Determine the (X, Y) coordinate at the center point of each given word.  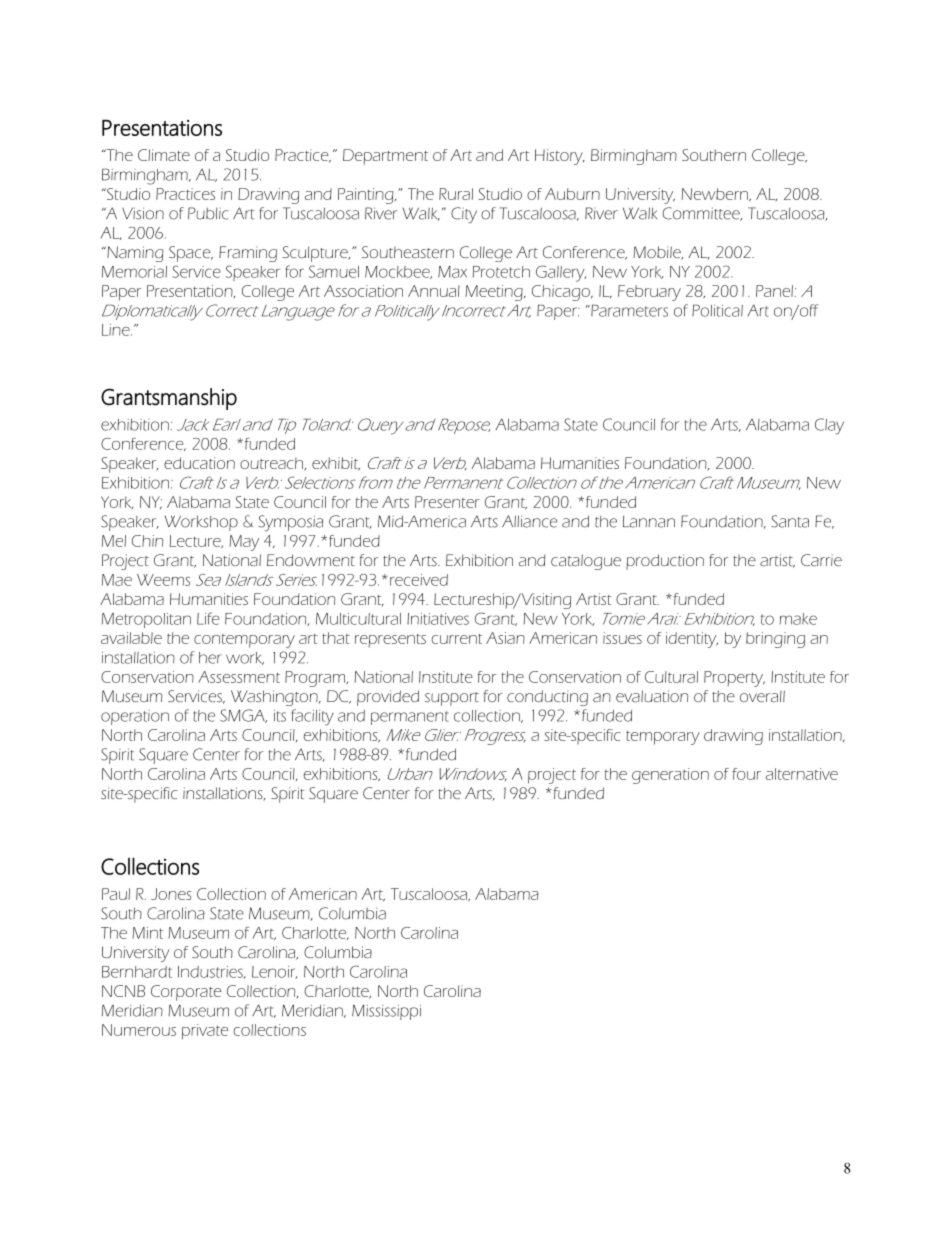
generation (670, 776)
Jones (171, 894)
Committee (702, 214)
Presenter (447, 502)
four (746, 774)
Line (117, 330)
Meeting (495, 293)
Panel (774, 291)
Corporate (186, 993)
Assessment (239, 677)
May (244, 543)
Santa (790, 521)
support (451, 699)
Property (734, 679)
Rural (456, 194)
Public (208, 213)
